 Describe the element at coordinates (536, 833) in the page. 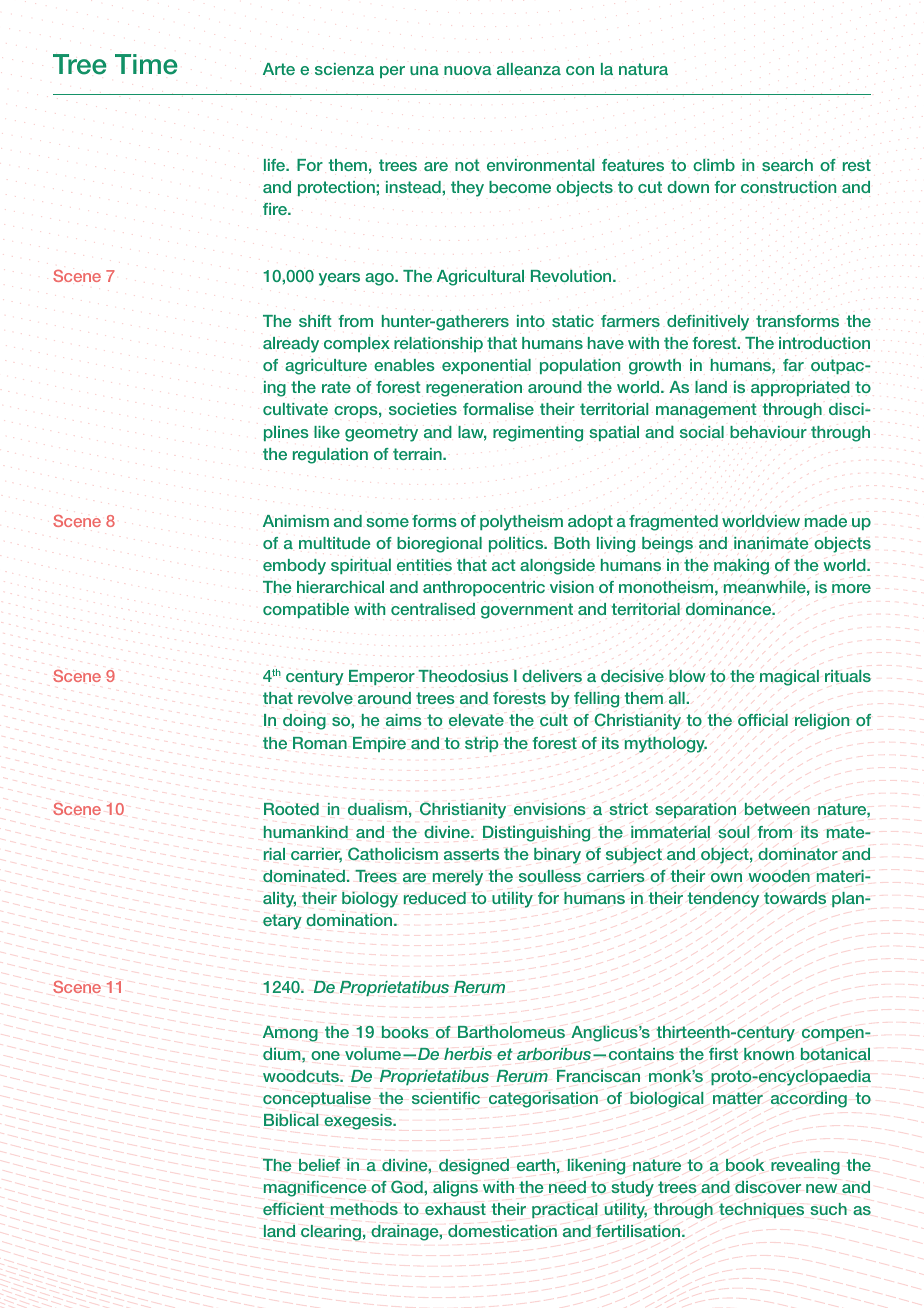

I see `Distinguishing` at that location.
